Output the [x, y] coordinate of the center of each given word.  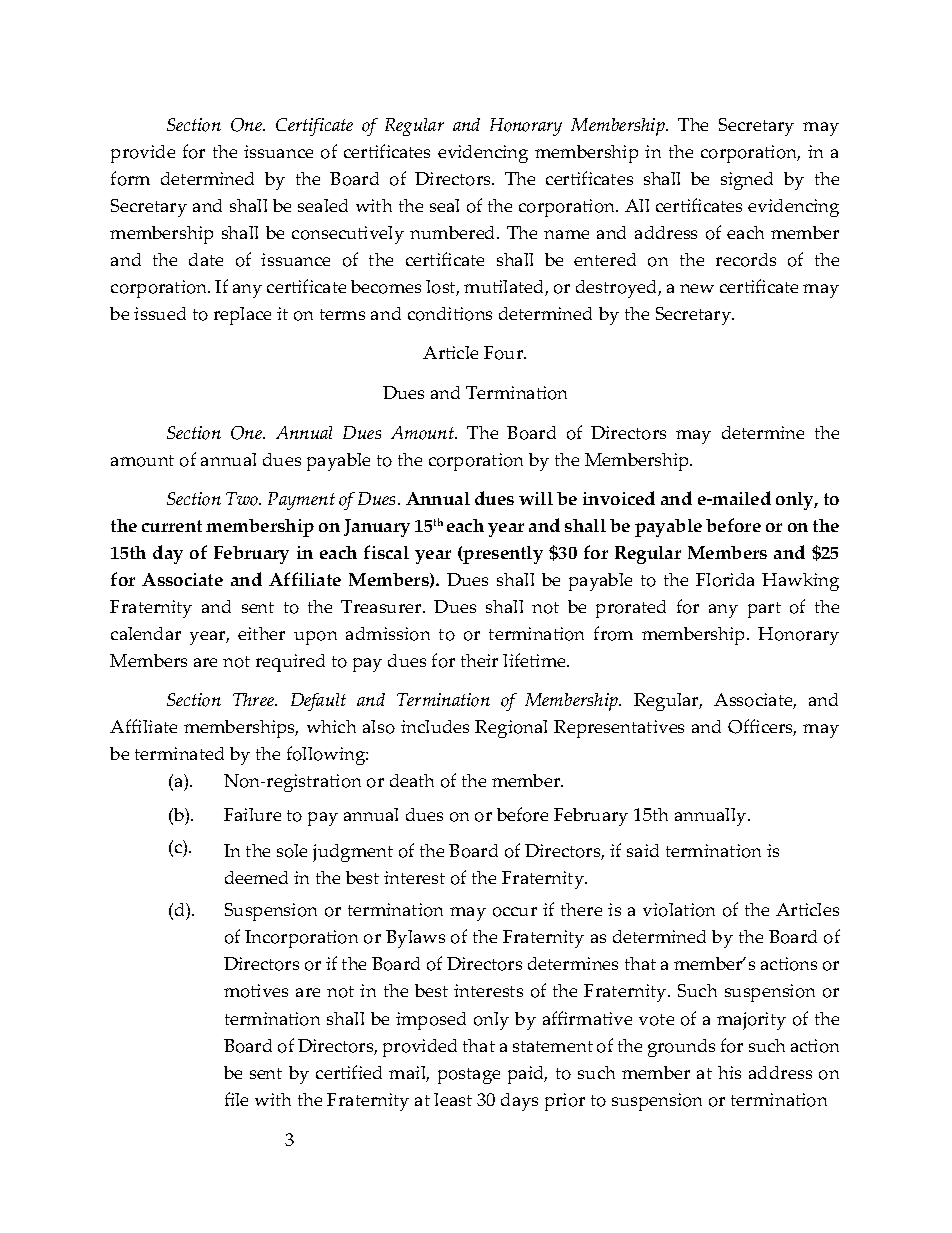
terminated [179, 753]
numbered [454, 232]
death [412, 780]
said [643, 850]
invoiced [619, 498]
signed [747, 181]
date [206, 259]
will [536, 498]
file [236, 1099]
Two [243, 499]
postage [469, 1076]
